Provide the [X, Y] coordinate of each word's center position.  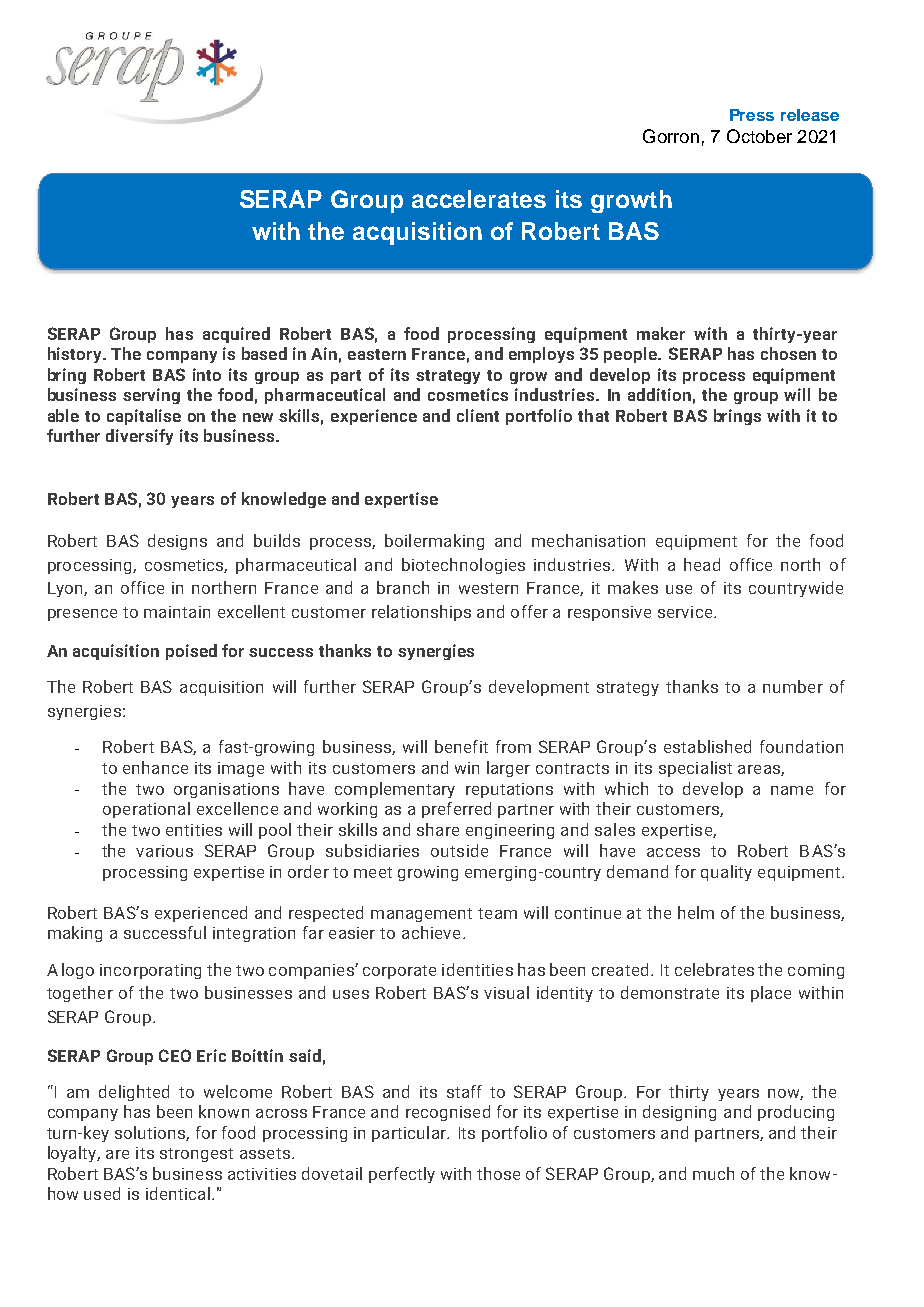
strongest [196, 1155]
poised [191, 652]
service [686, 612]
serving [151, 396]
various [164, 851]
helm [696, 912]
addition [659, 394]
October [759, 136]
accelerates [479, 199]
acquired [236, 335]
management [421, 915]
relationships [421, 613]
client [478, 415]
